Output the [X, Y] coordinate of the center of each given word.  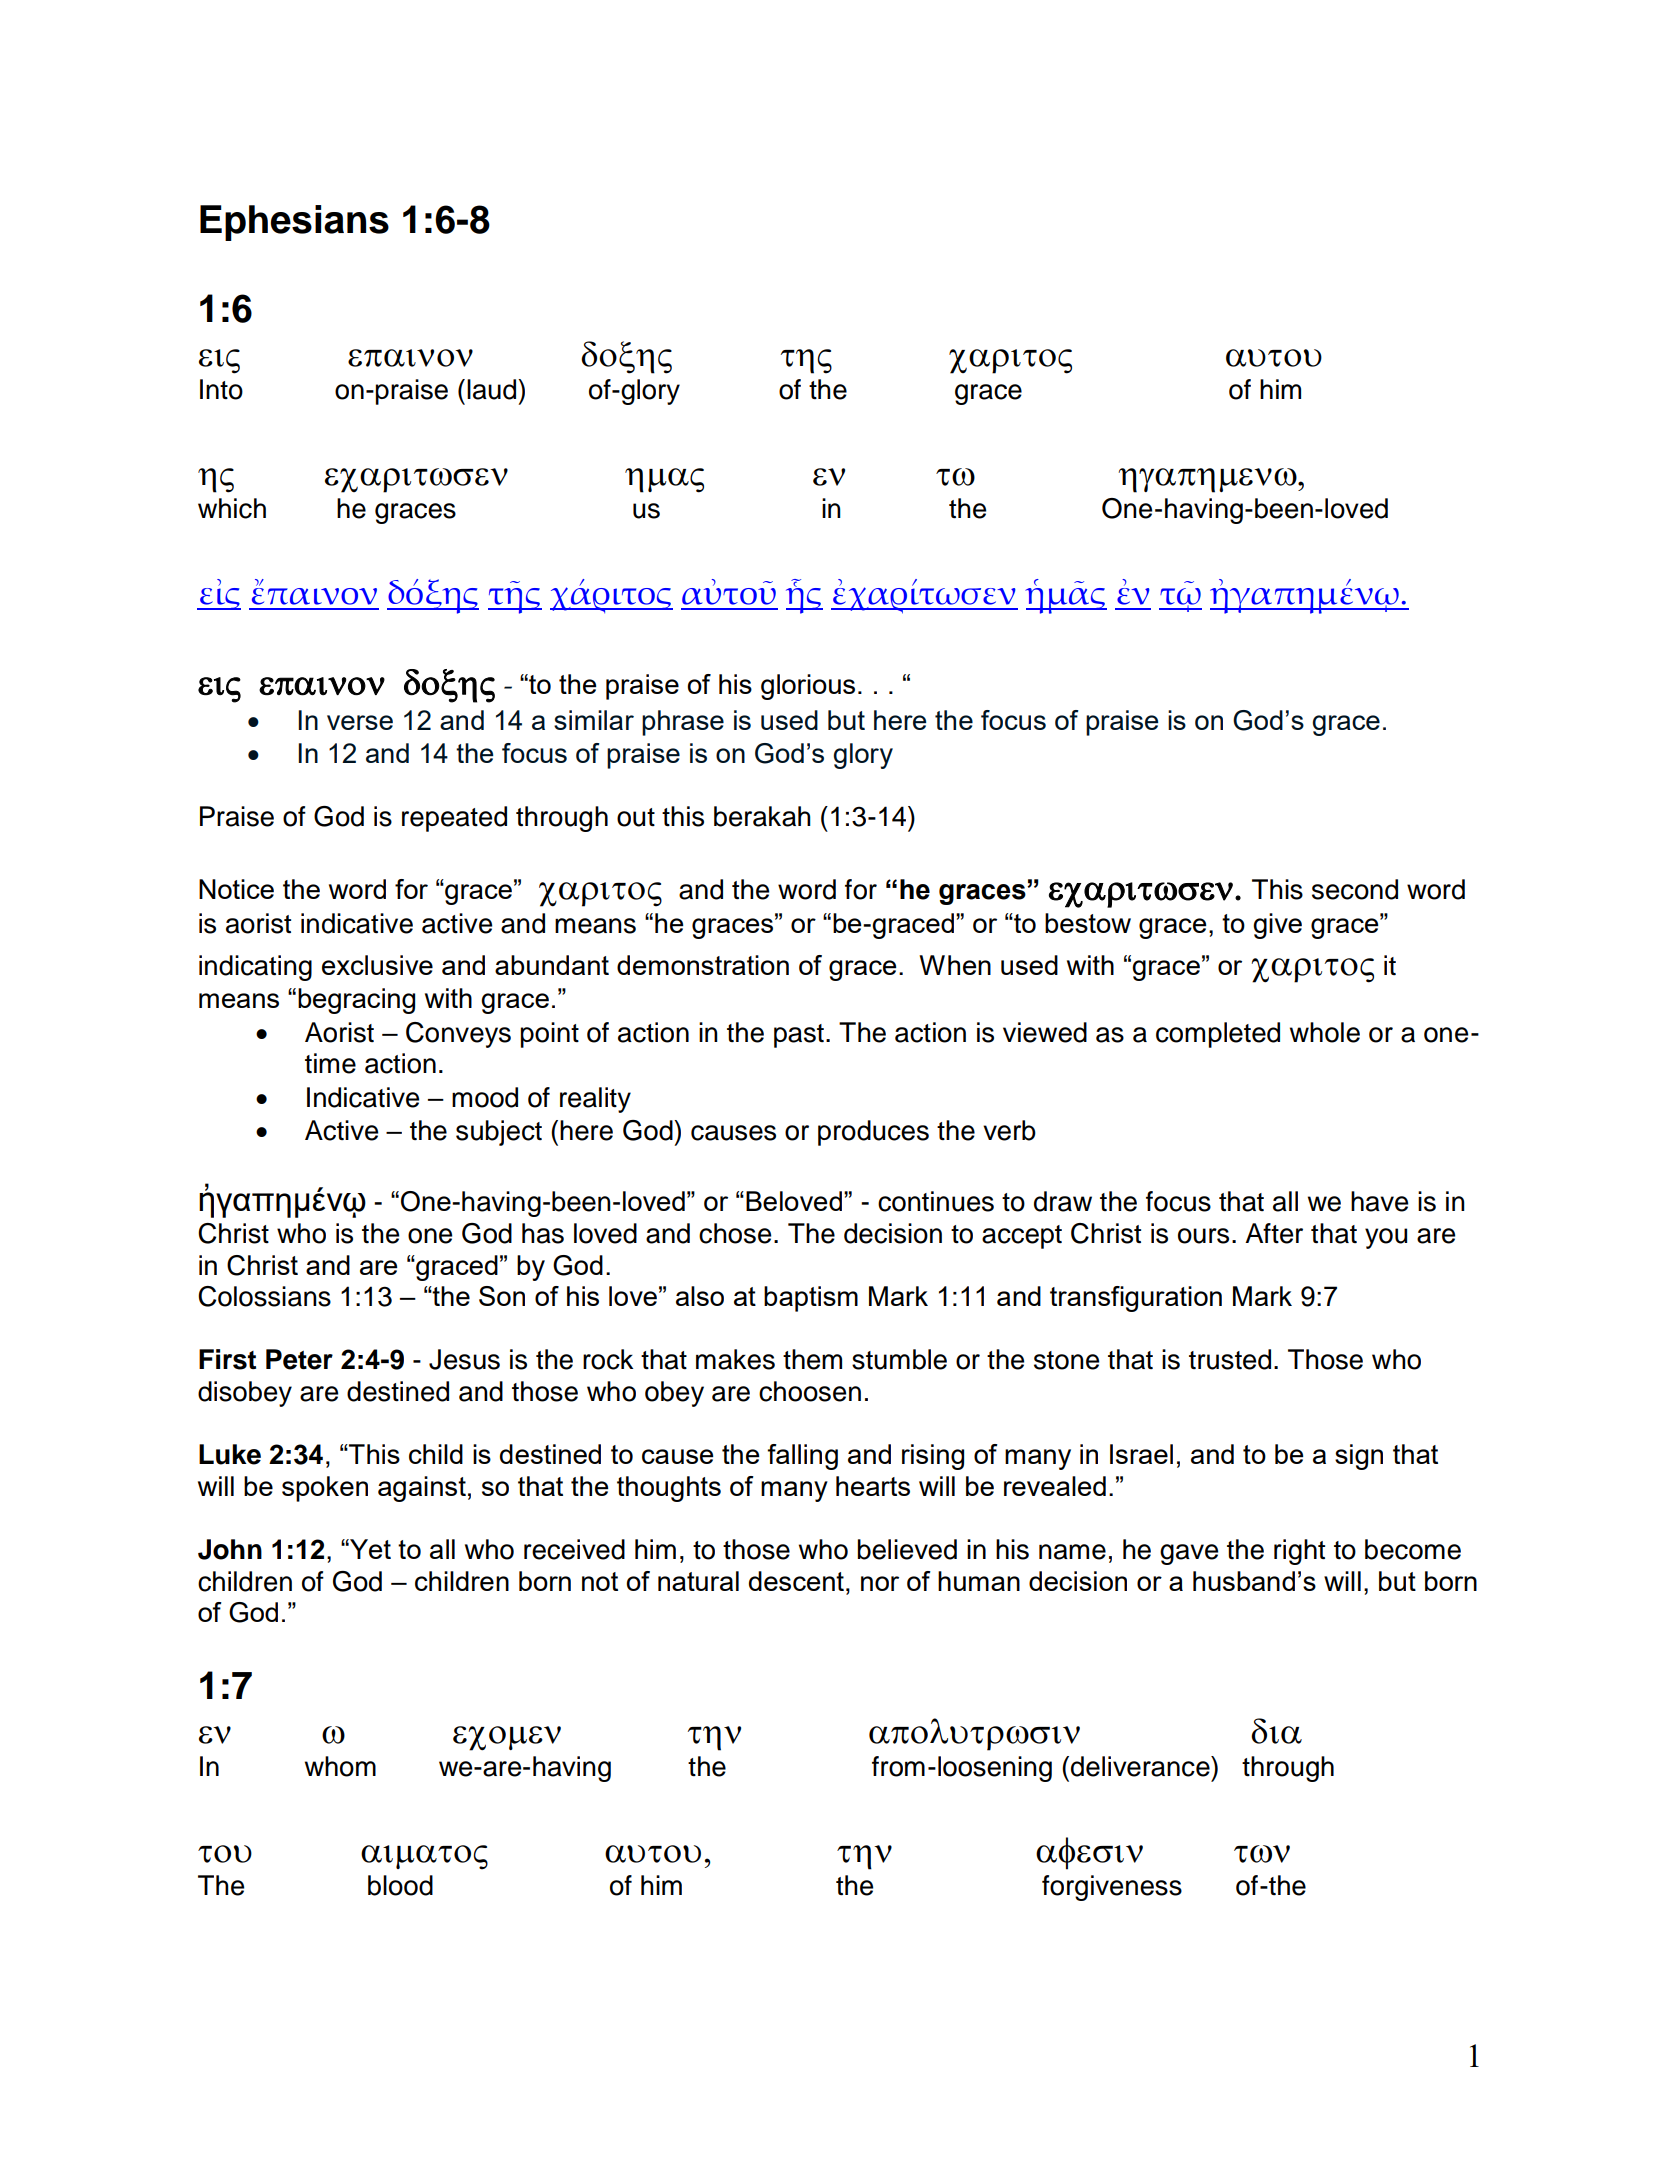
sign [1359, 1457]
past [799, 1036]
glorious [808, 687]
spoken [325, 1489]
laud [493, 389]
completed [1218, 1035]
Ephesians [294, 223]
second [1355, 889]
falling [802, 1457]
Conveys [458, 1035]
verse [360, 722]
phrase [683, 723]
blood [400, 1885]
